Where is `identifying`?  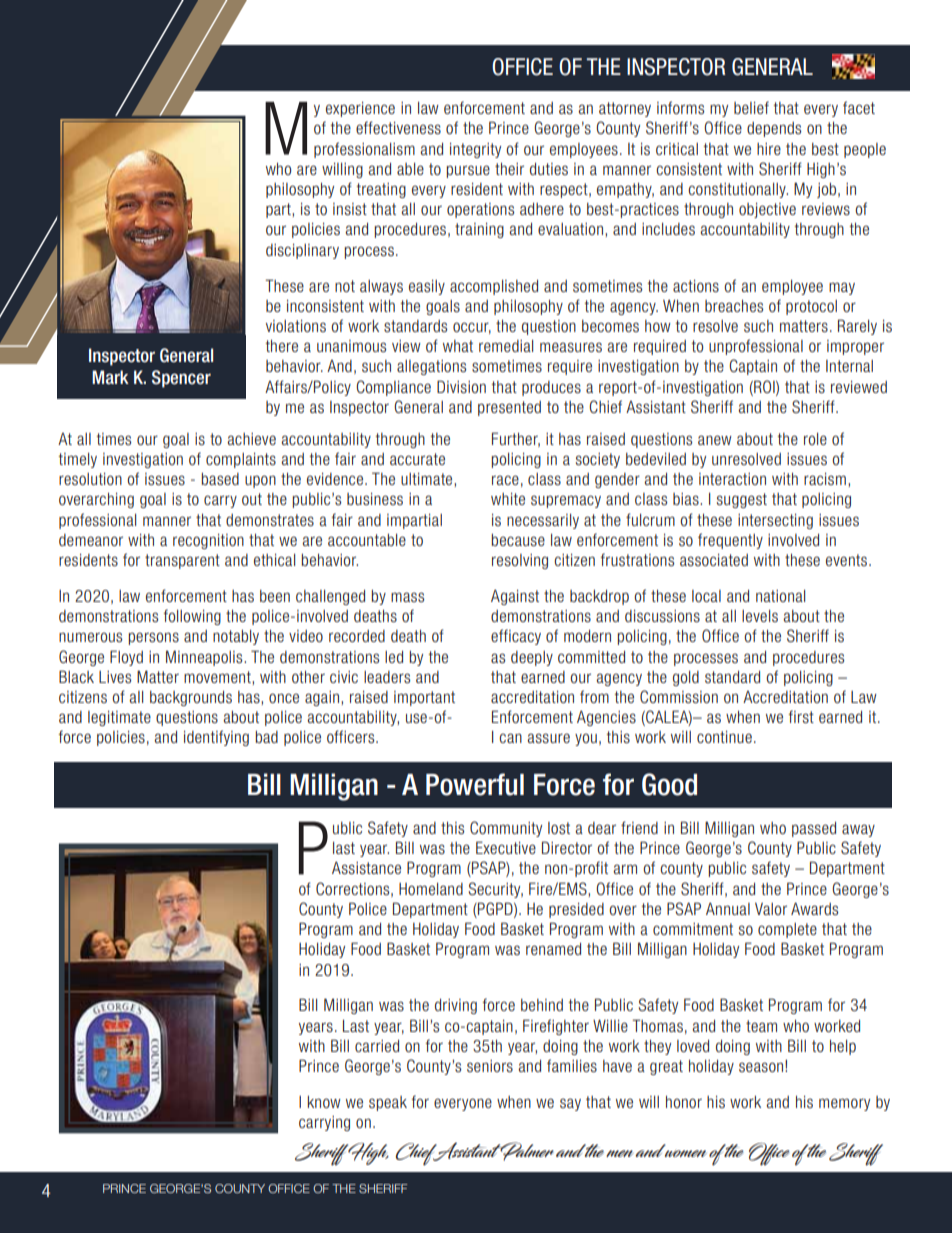 identifying is located at coordinates (216, 738).
